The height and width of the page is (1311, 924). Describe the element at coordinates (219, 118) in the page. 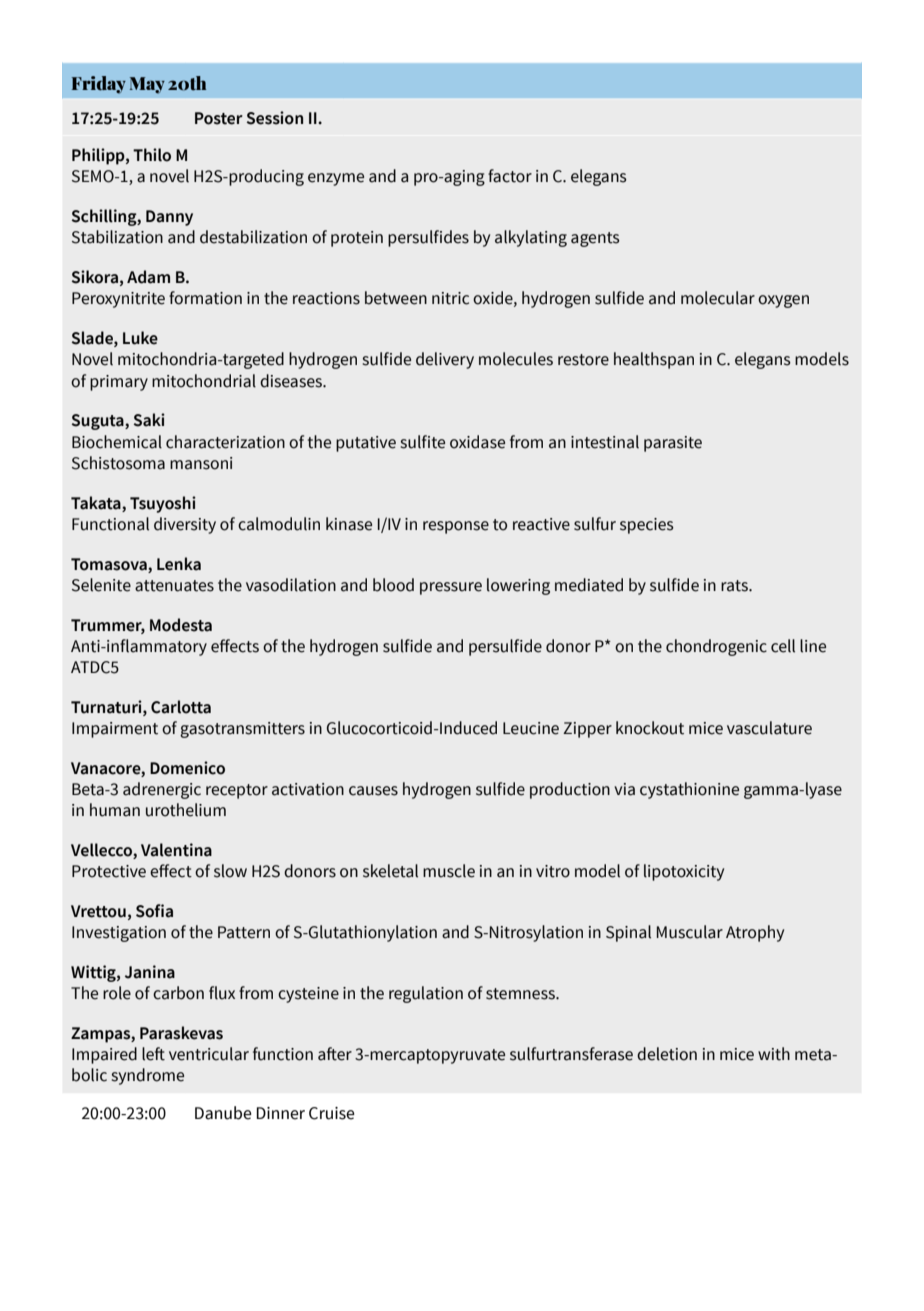

I see `Poster` at that location.
